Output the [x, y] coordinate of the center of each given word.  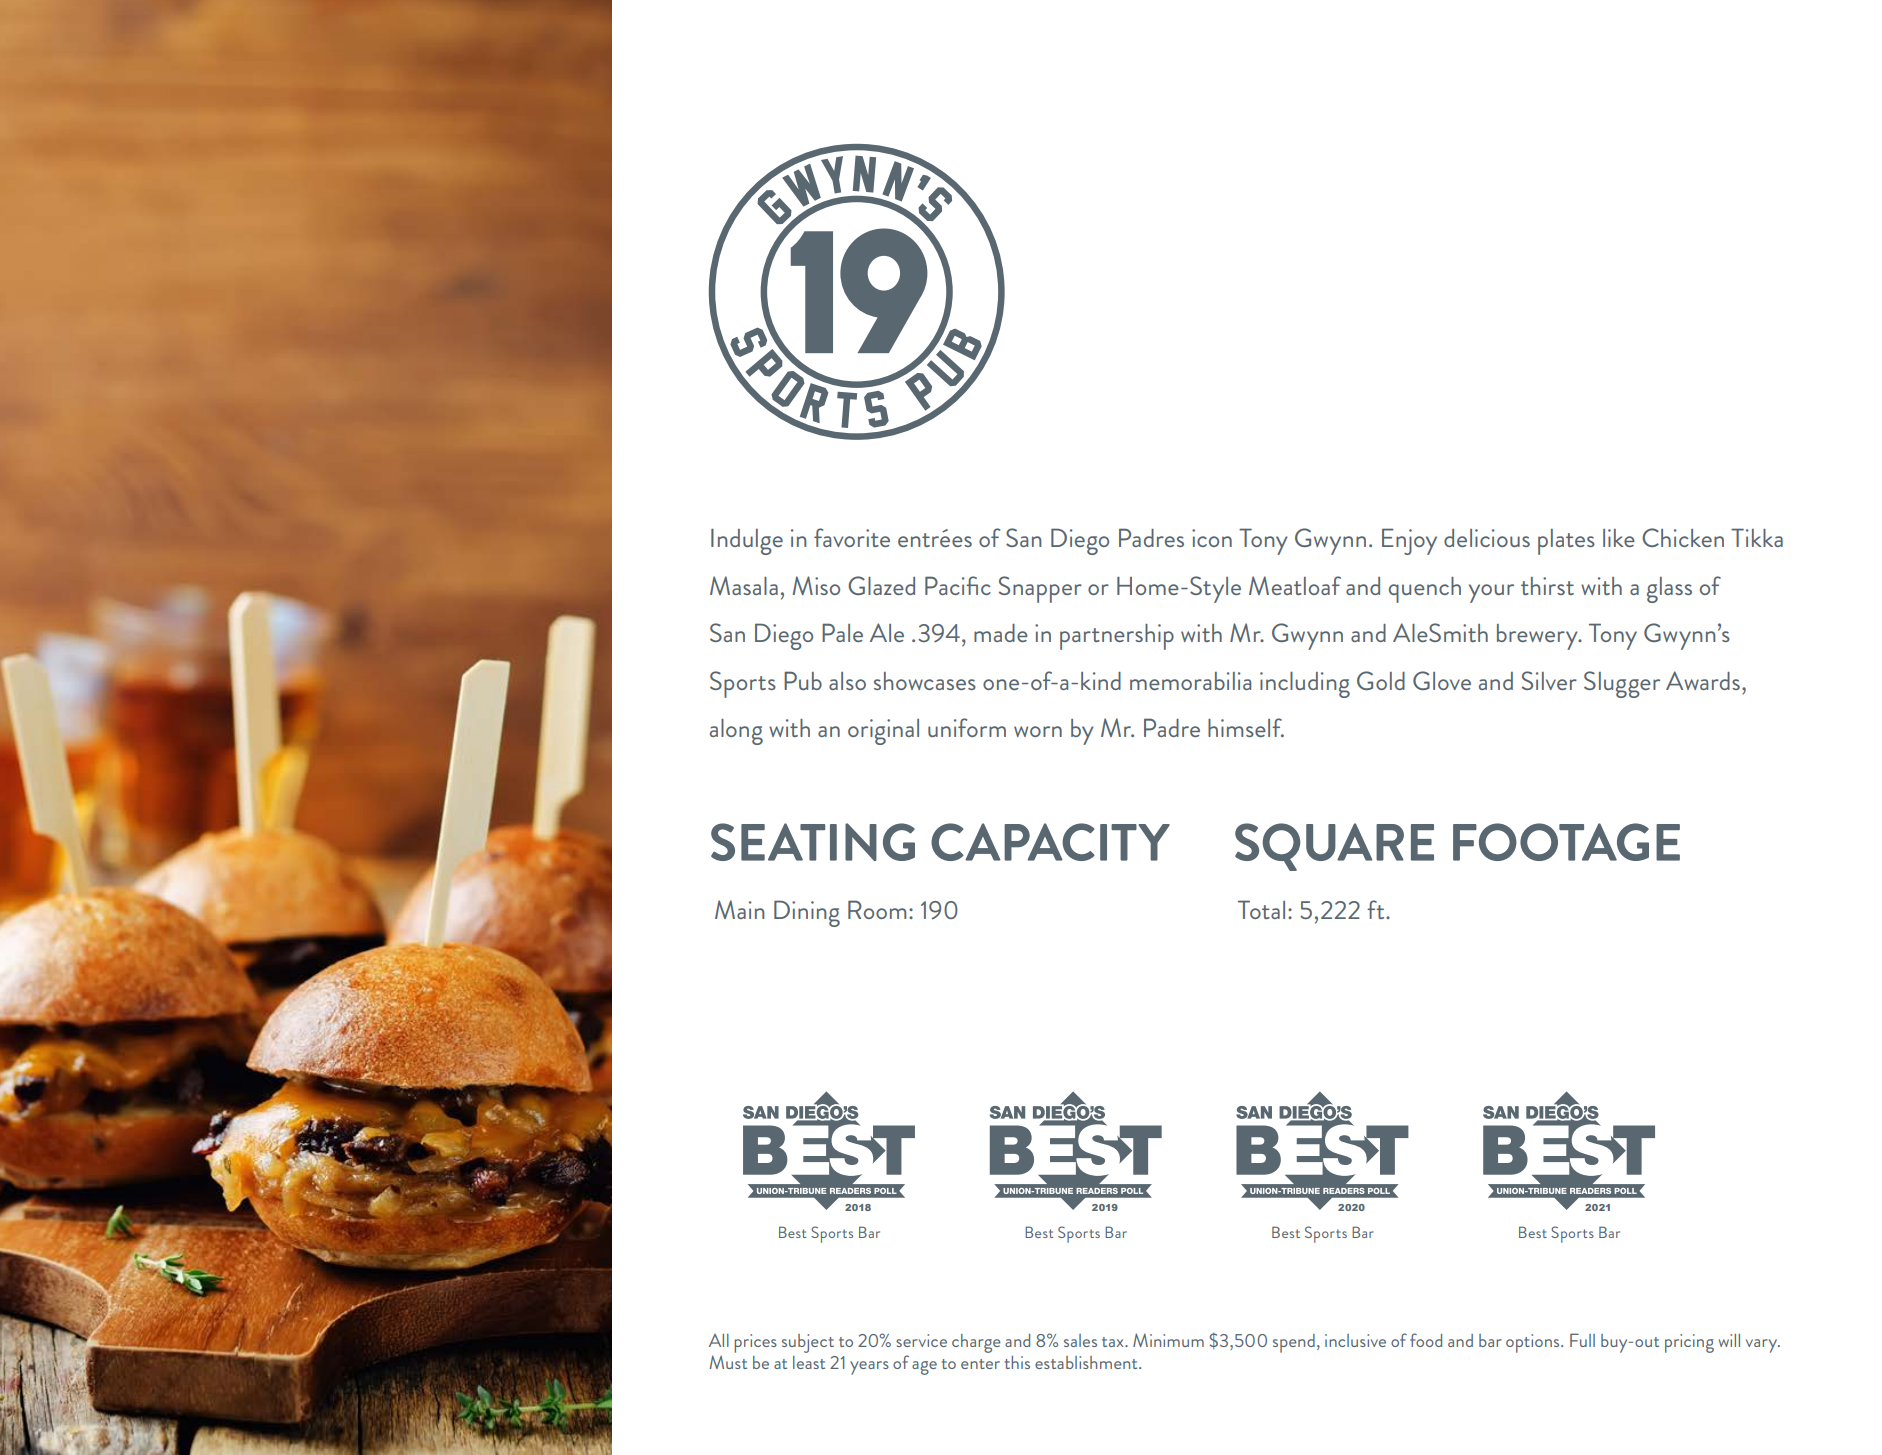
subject [808, 1343]
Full [1582, 1340]
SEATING [813, 842]
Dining [807, 913]
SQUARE [1334, 847]
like [1619, 538]
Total [1261, 909]
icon [1212, 538]
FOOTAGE [1566, 842]
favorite [852, 537]
